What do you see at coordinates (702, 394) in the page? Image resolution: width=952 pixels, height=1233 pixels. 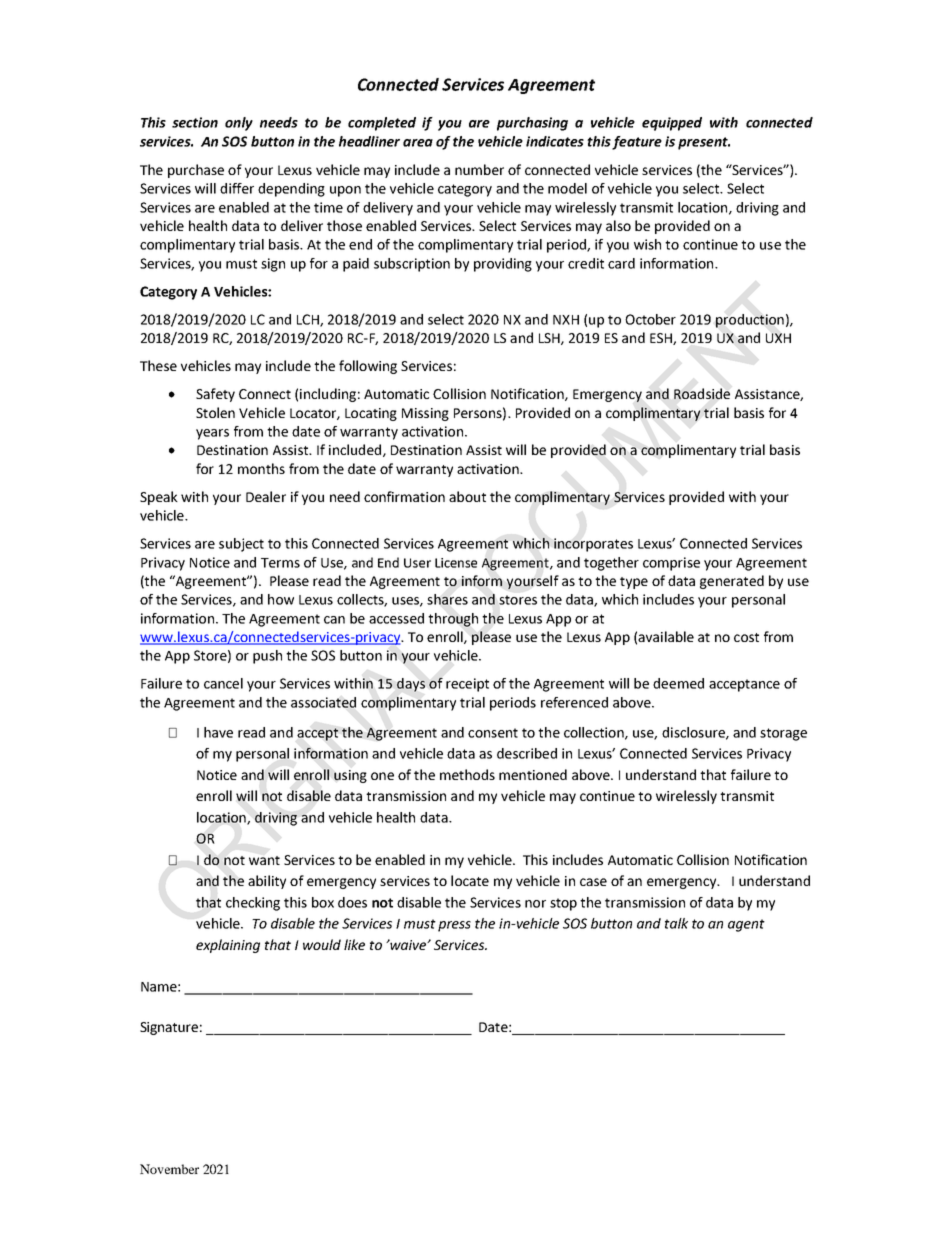 I see `Roadside` at bounding box center [702, 394].
